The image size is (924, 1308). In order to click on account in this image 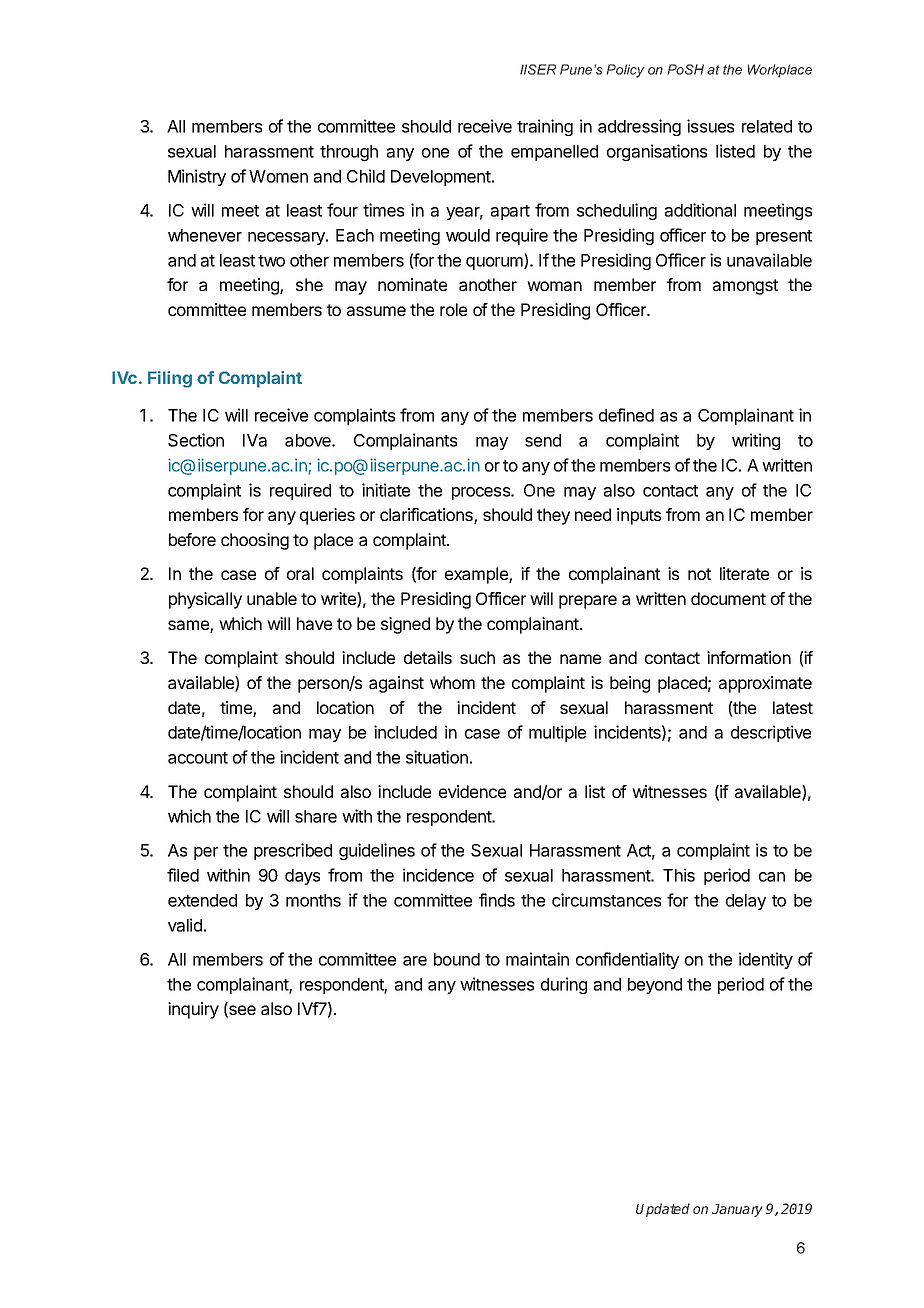, I will do `click(198, 758)`.
